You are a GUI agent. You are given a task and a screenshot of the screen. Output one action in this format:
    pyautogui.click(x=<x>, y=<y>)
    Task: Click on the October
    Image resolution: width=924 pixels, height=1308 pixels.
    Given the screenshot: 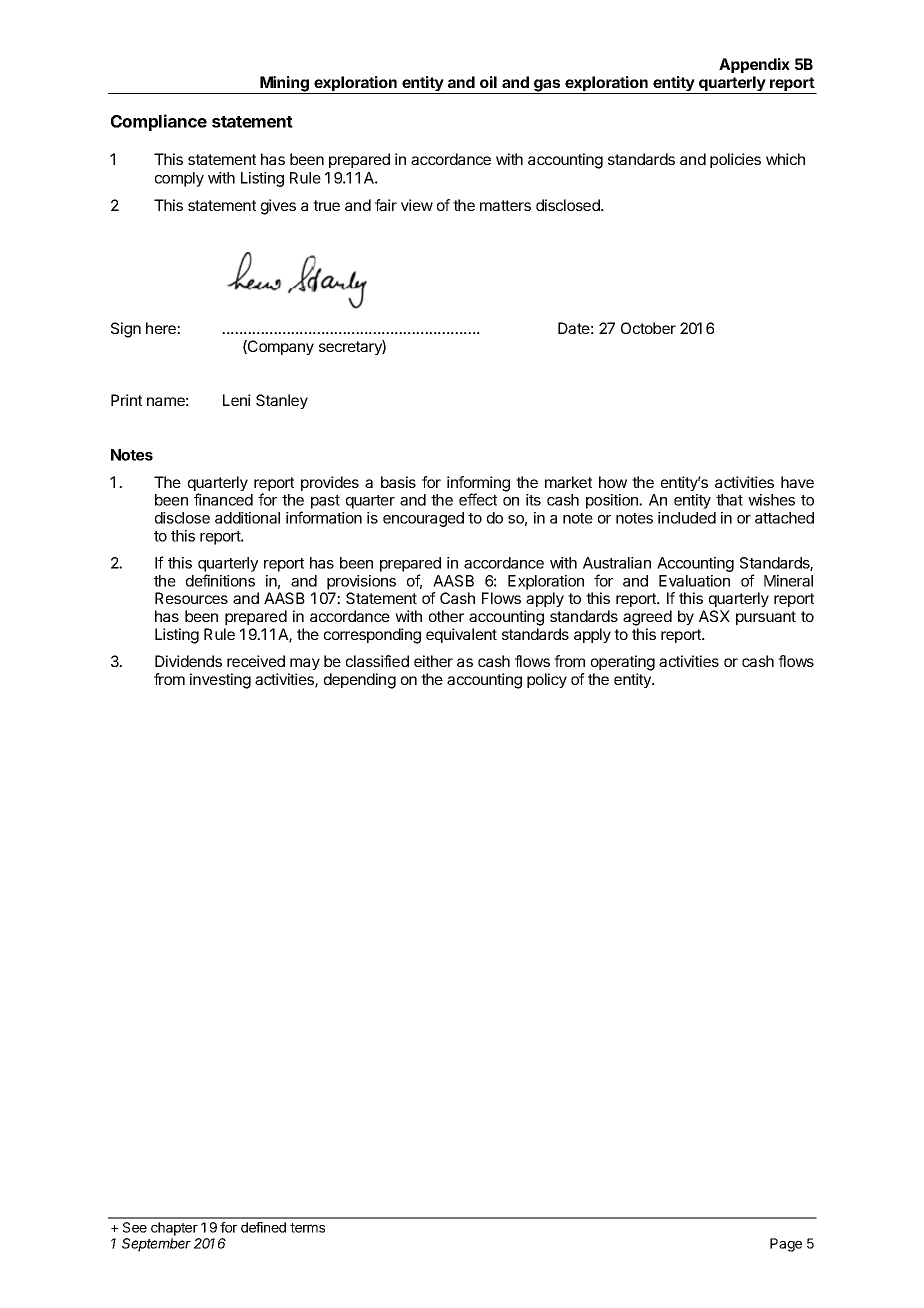 What is the action you would take?
    pyautogui.click(x=648, y=328)
